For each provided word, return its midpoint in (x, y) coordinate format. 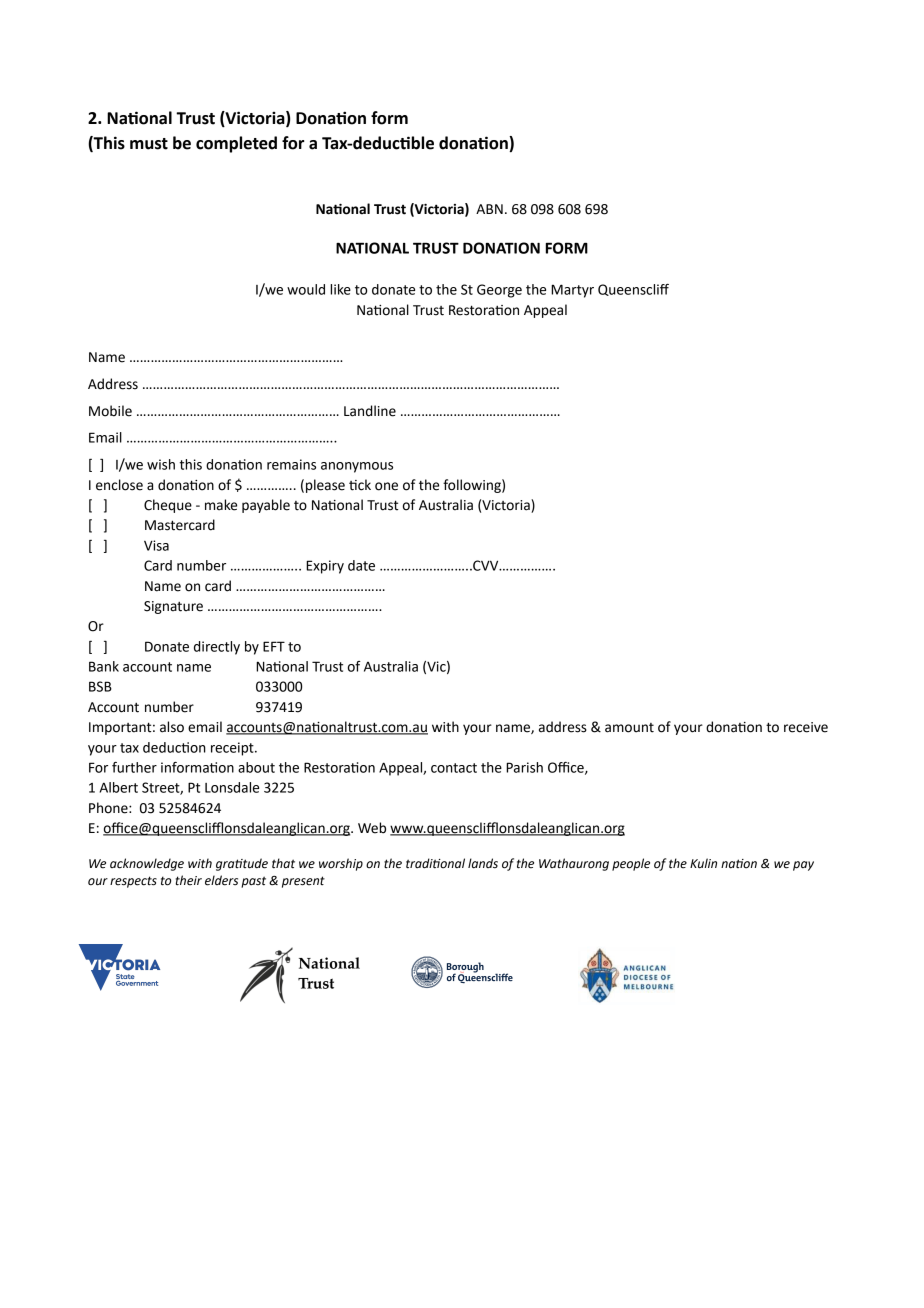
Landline (370, 411)
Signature (173, 607)
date (361, 565)
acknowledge (147, 864)
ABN (489, 209)
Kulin (703, 863)
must (149, 144)
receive (806, 727)
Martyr (572, 291)
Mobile (110, 411)
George (499, 291)
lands (483, 863)
